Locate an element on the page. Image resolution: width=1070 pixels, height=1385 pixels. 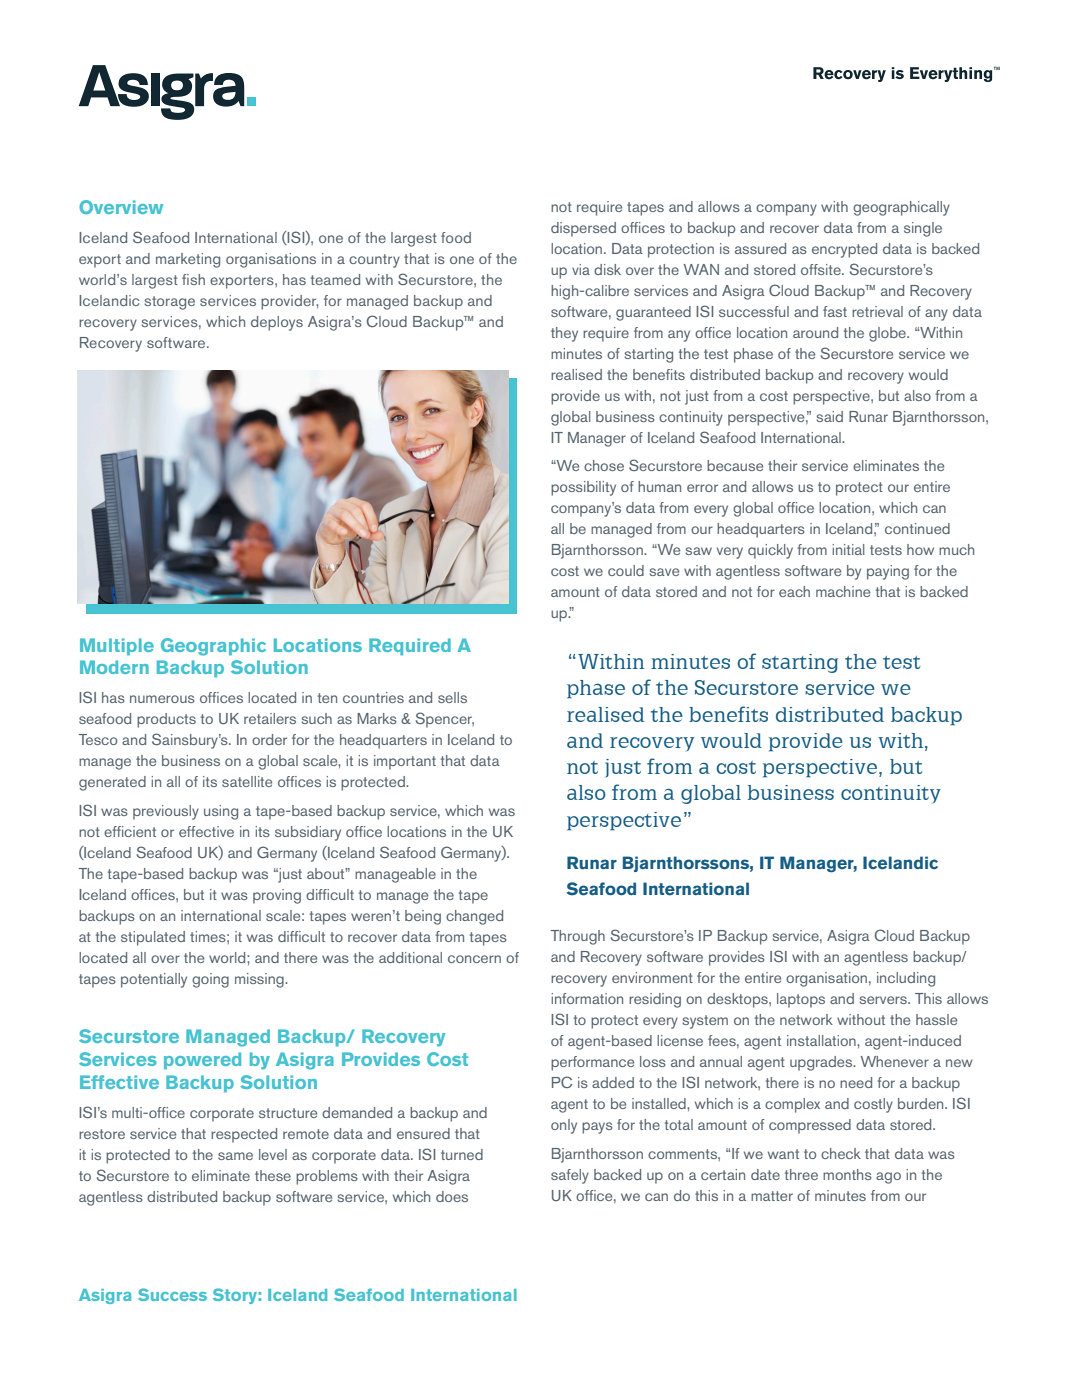
months is located at coordinates (847, 1174).
